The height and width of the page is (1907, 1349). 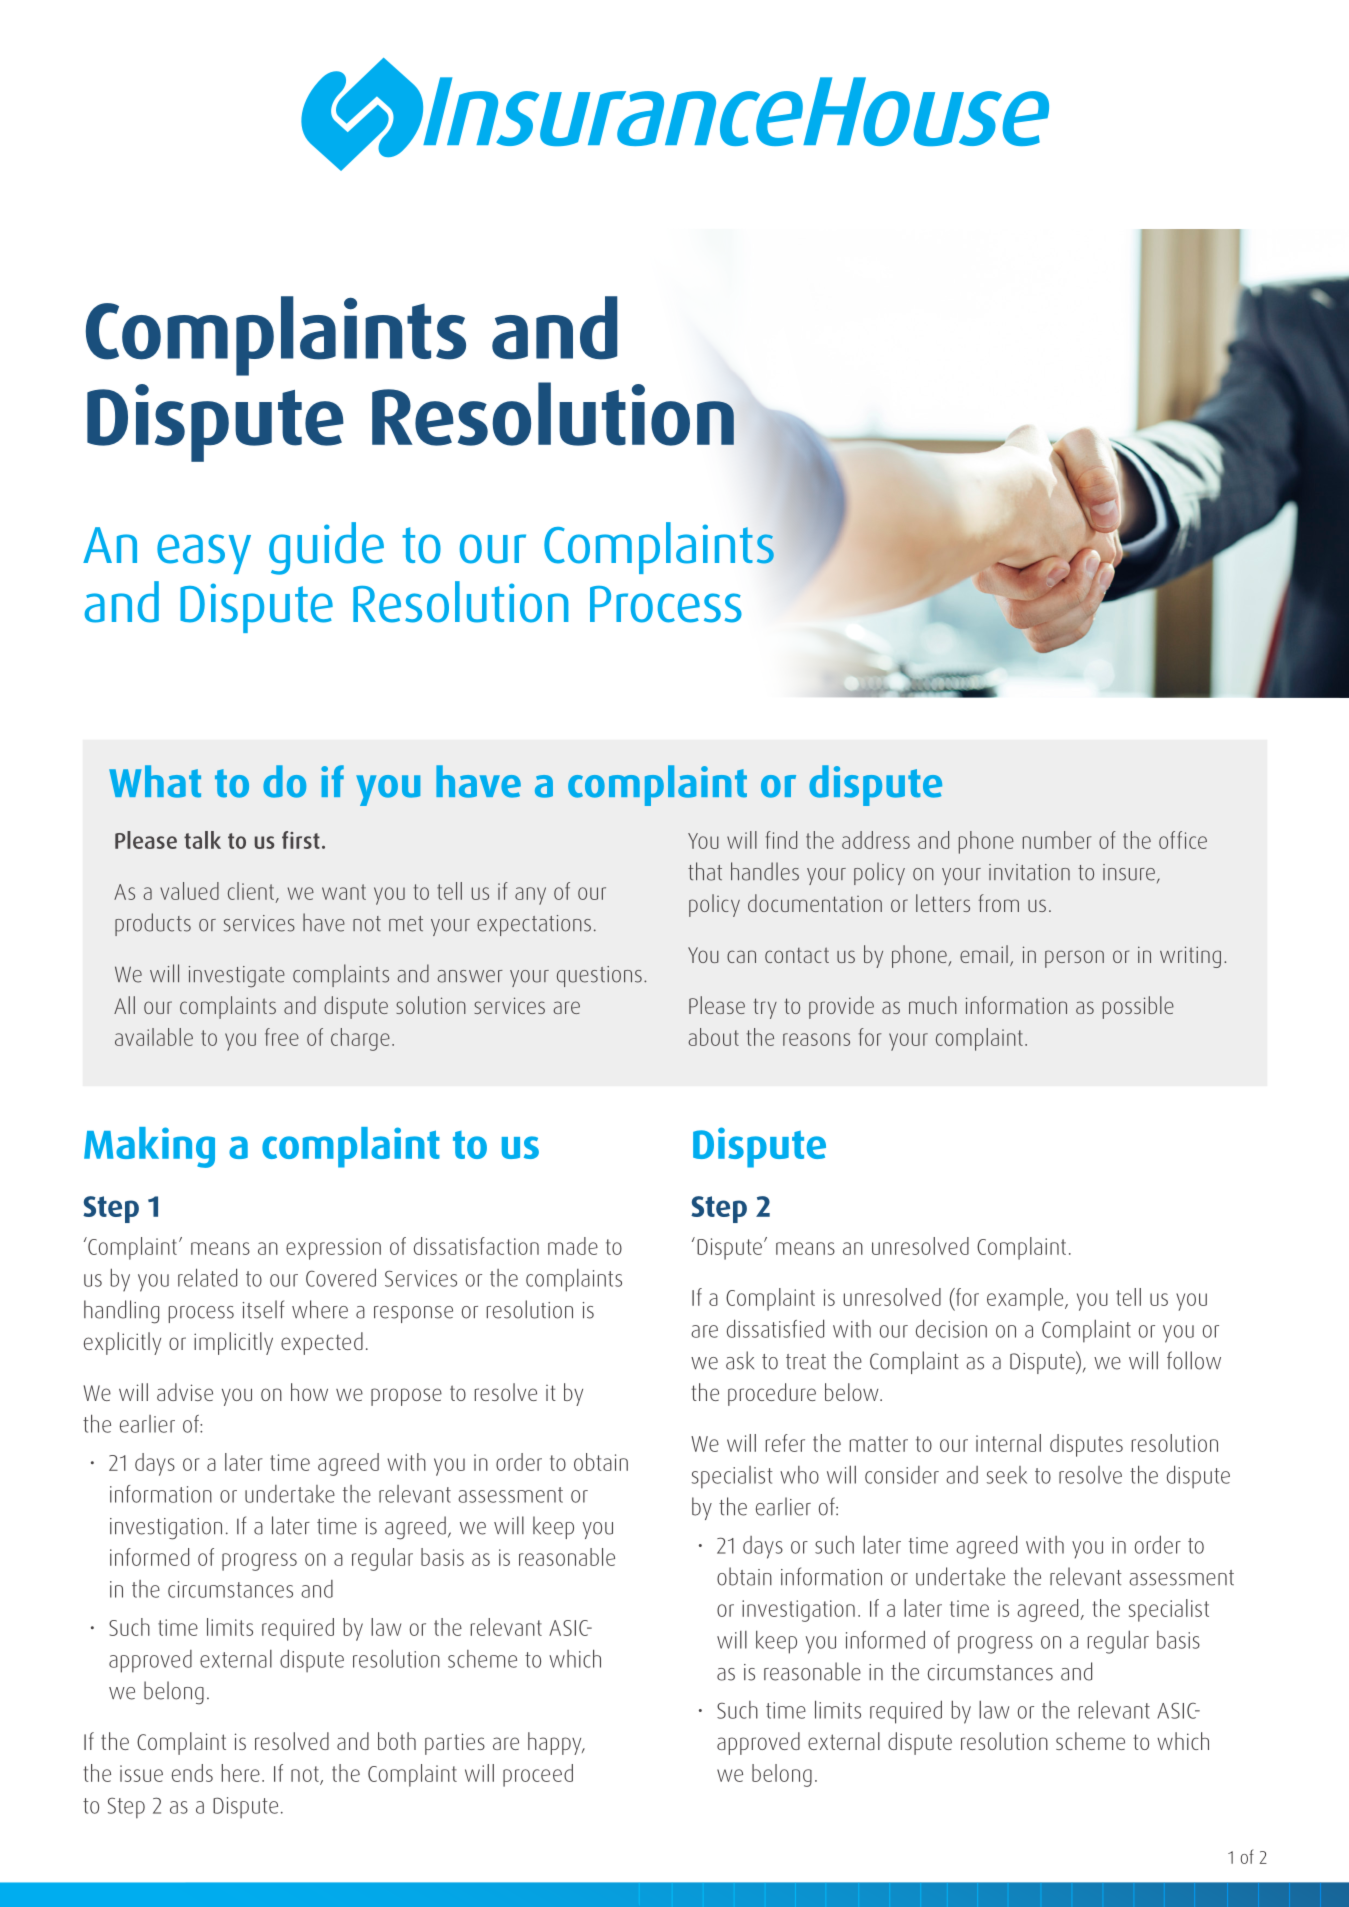 I want to click on how, so click(x=309, y=1392).
